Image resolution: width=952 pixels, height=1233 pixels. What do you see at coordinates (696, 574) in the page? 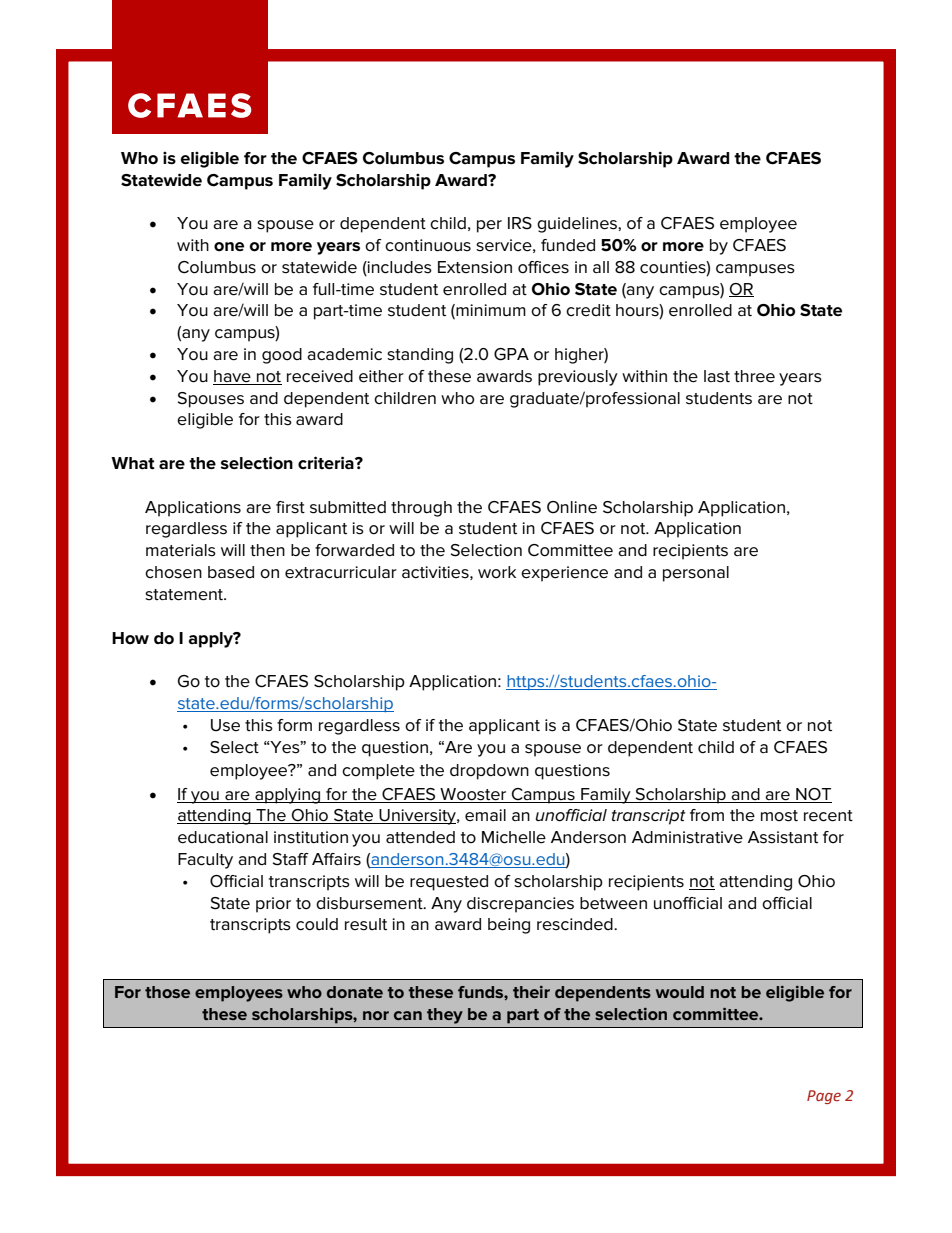
I see `personal` at bounding box center [696, 574].
